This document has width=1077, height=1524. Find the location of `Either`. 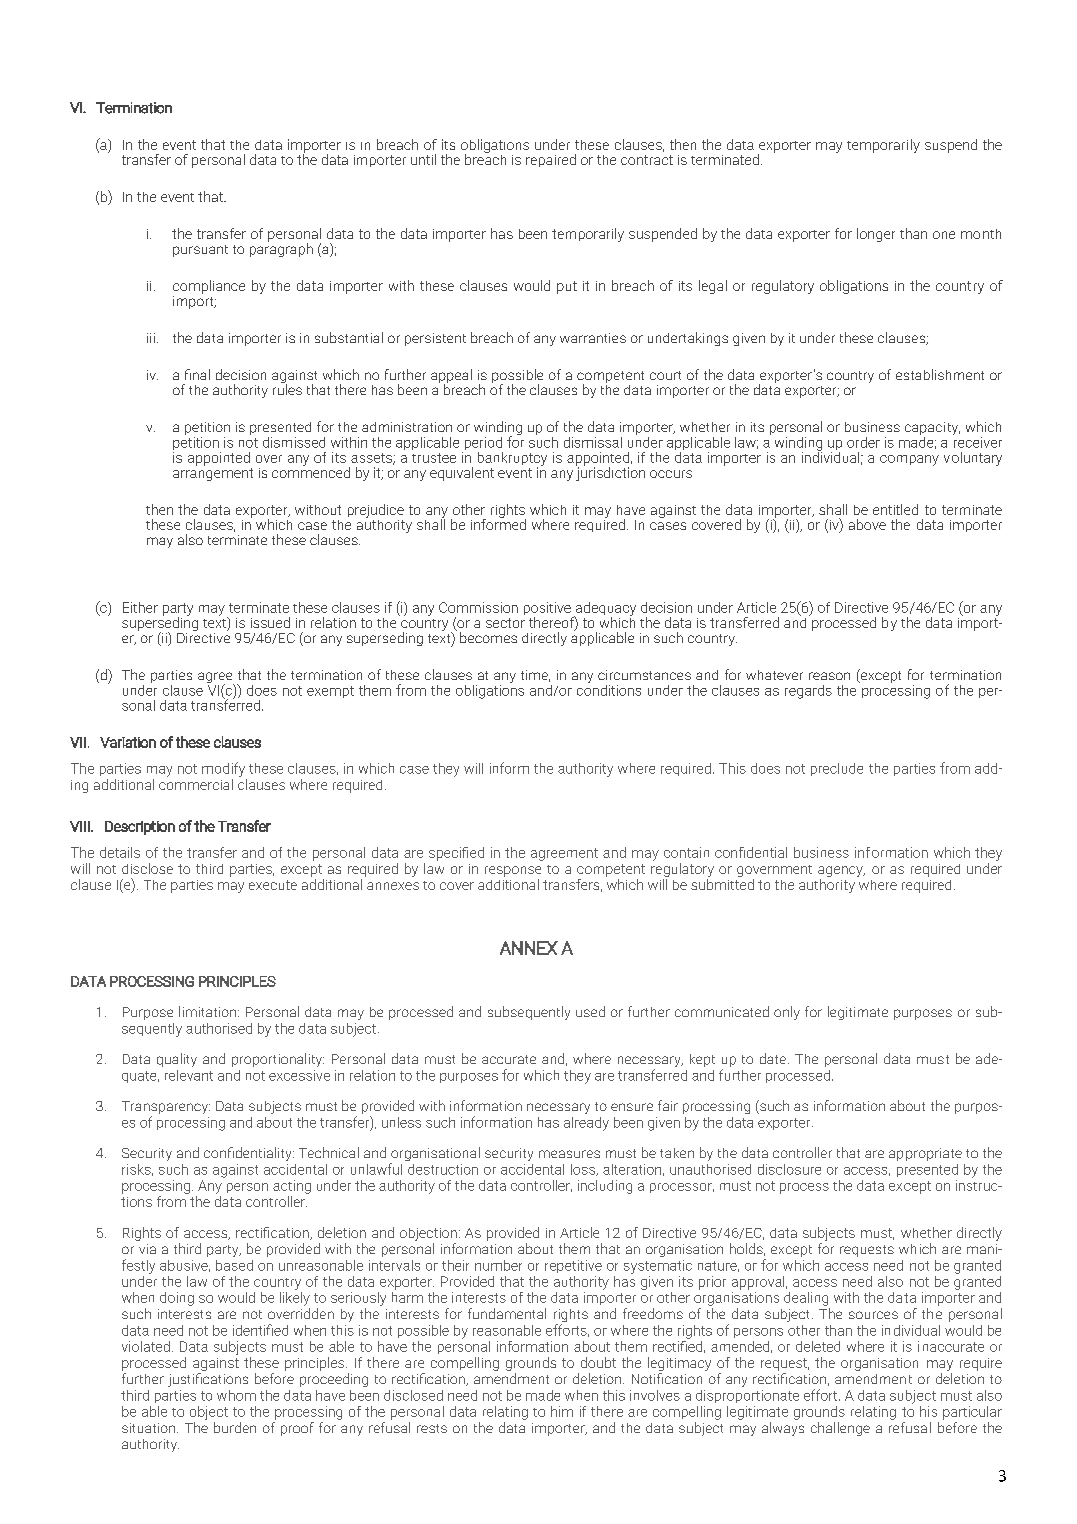

Either is located at coordinates (140, 607).
